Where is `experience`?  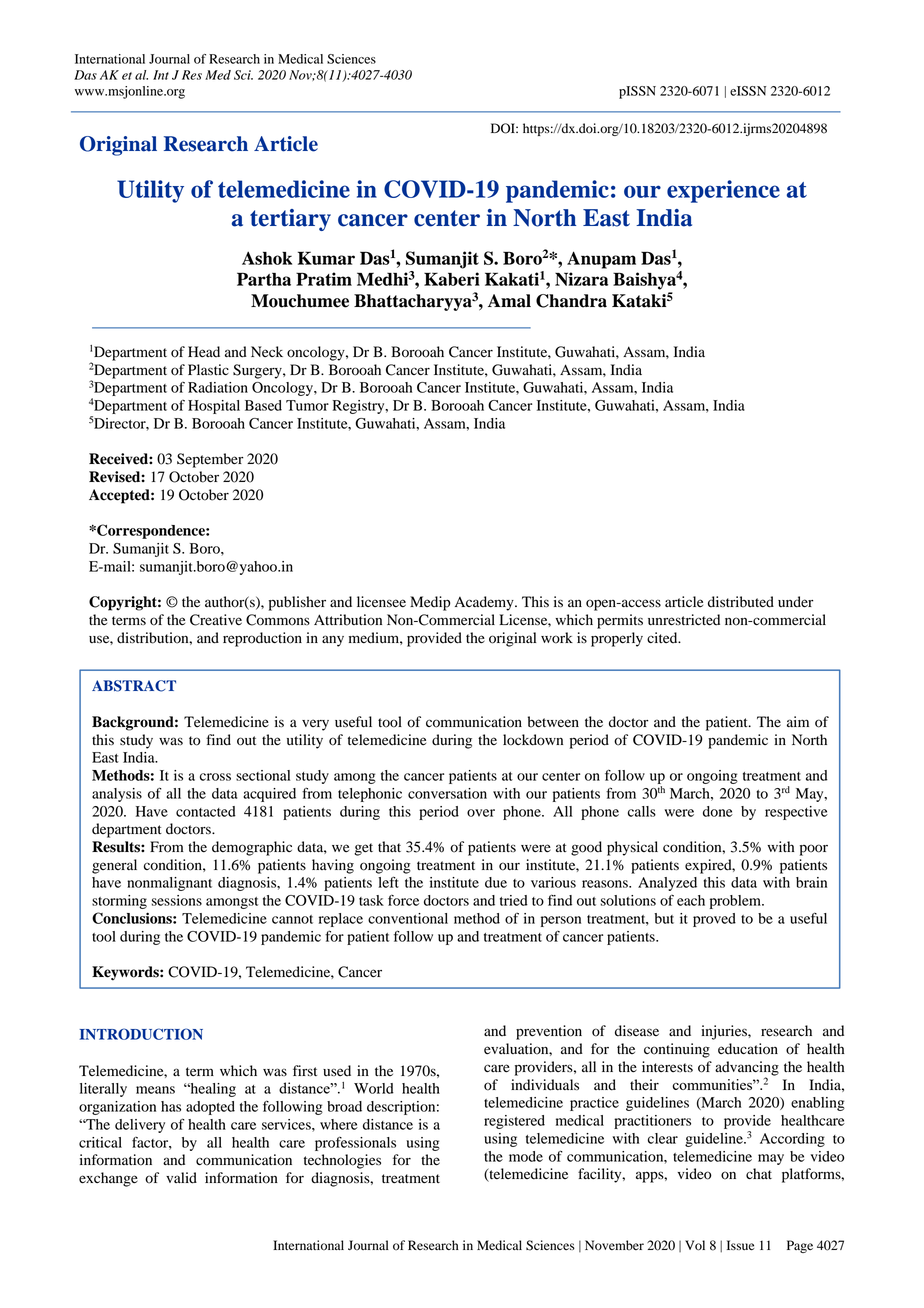
experience is located at coordinates (723, 191).
